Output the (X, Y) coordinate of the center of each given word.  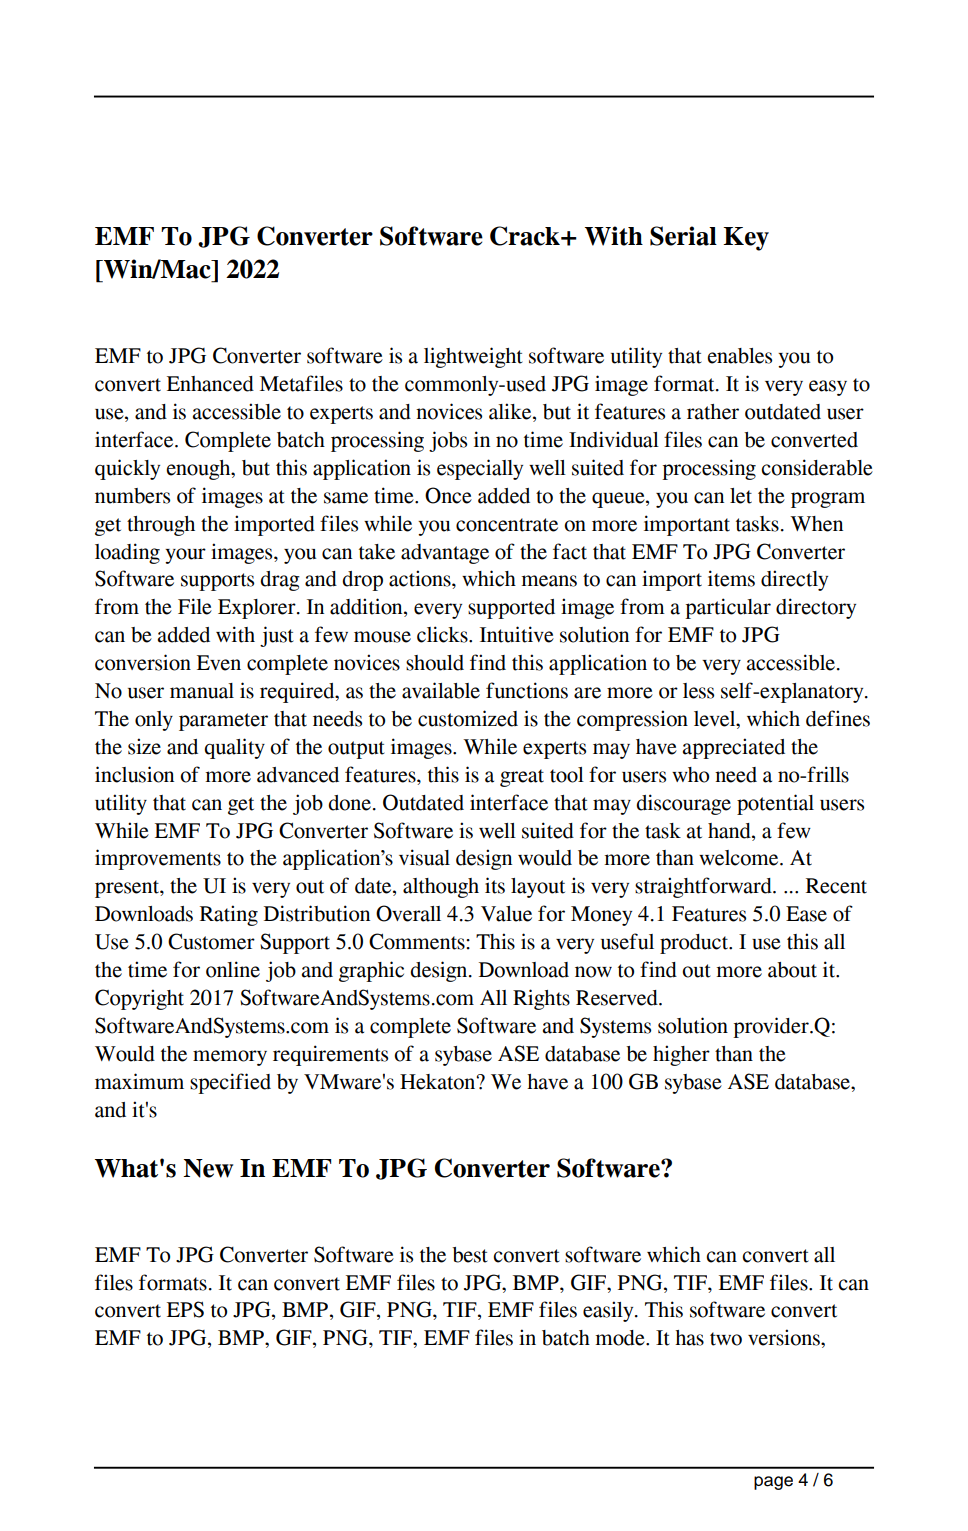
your (185, 556)
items (731, 578)
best (470, 1255)
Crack (526, 236)
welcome (740, 858)
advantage (445, 554)
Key (746, 239)
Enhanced (210, 384)
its (495, 885)
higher (681, 1055)
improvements (158, 859)
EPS (185, 1309)
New (208, 1168)
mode (621, 1338)
